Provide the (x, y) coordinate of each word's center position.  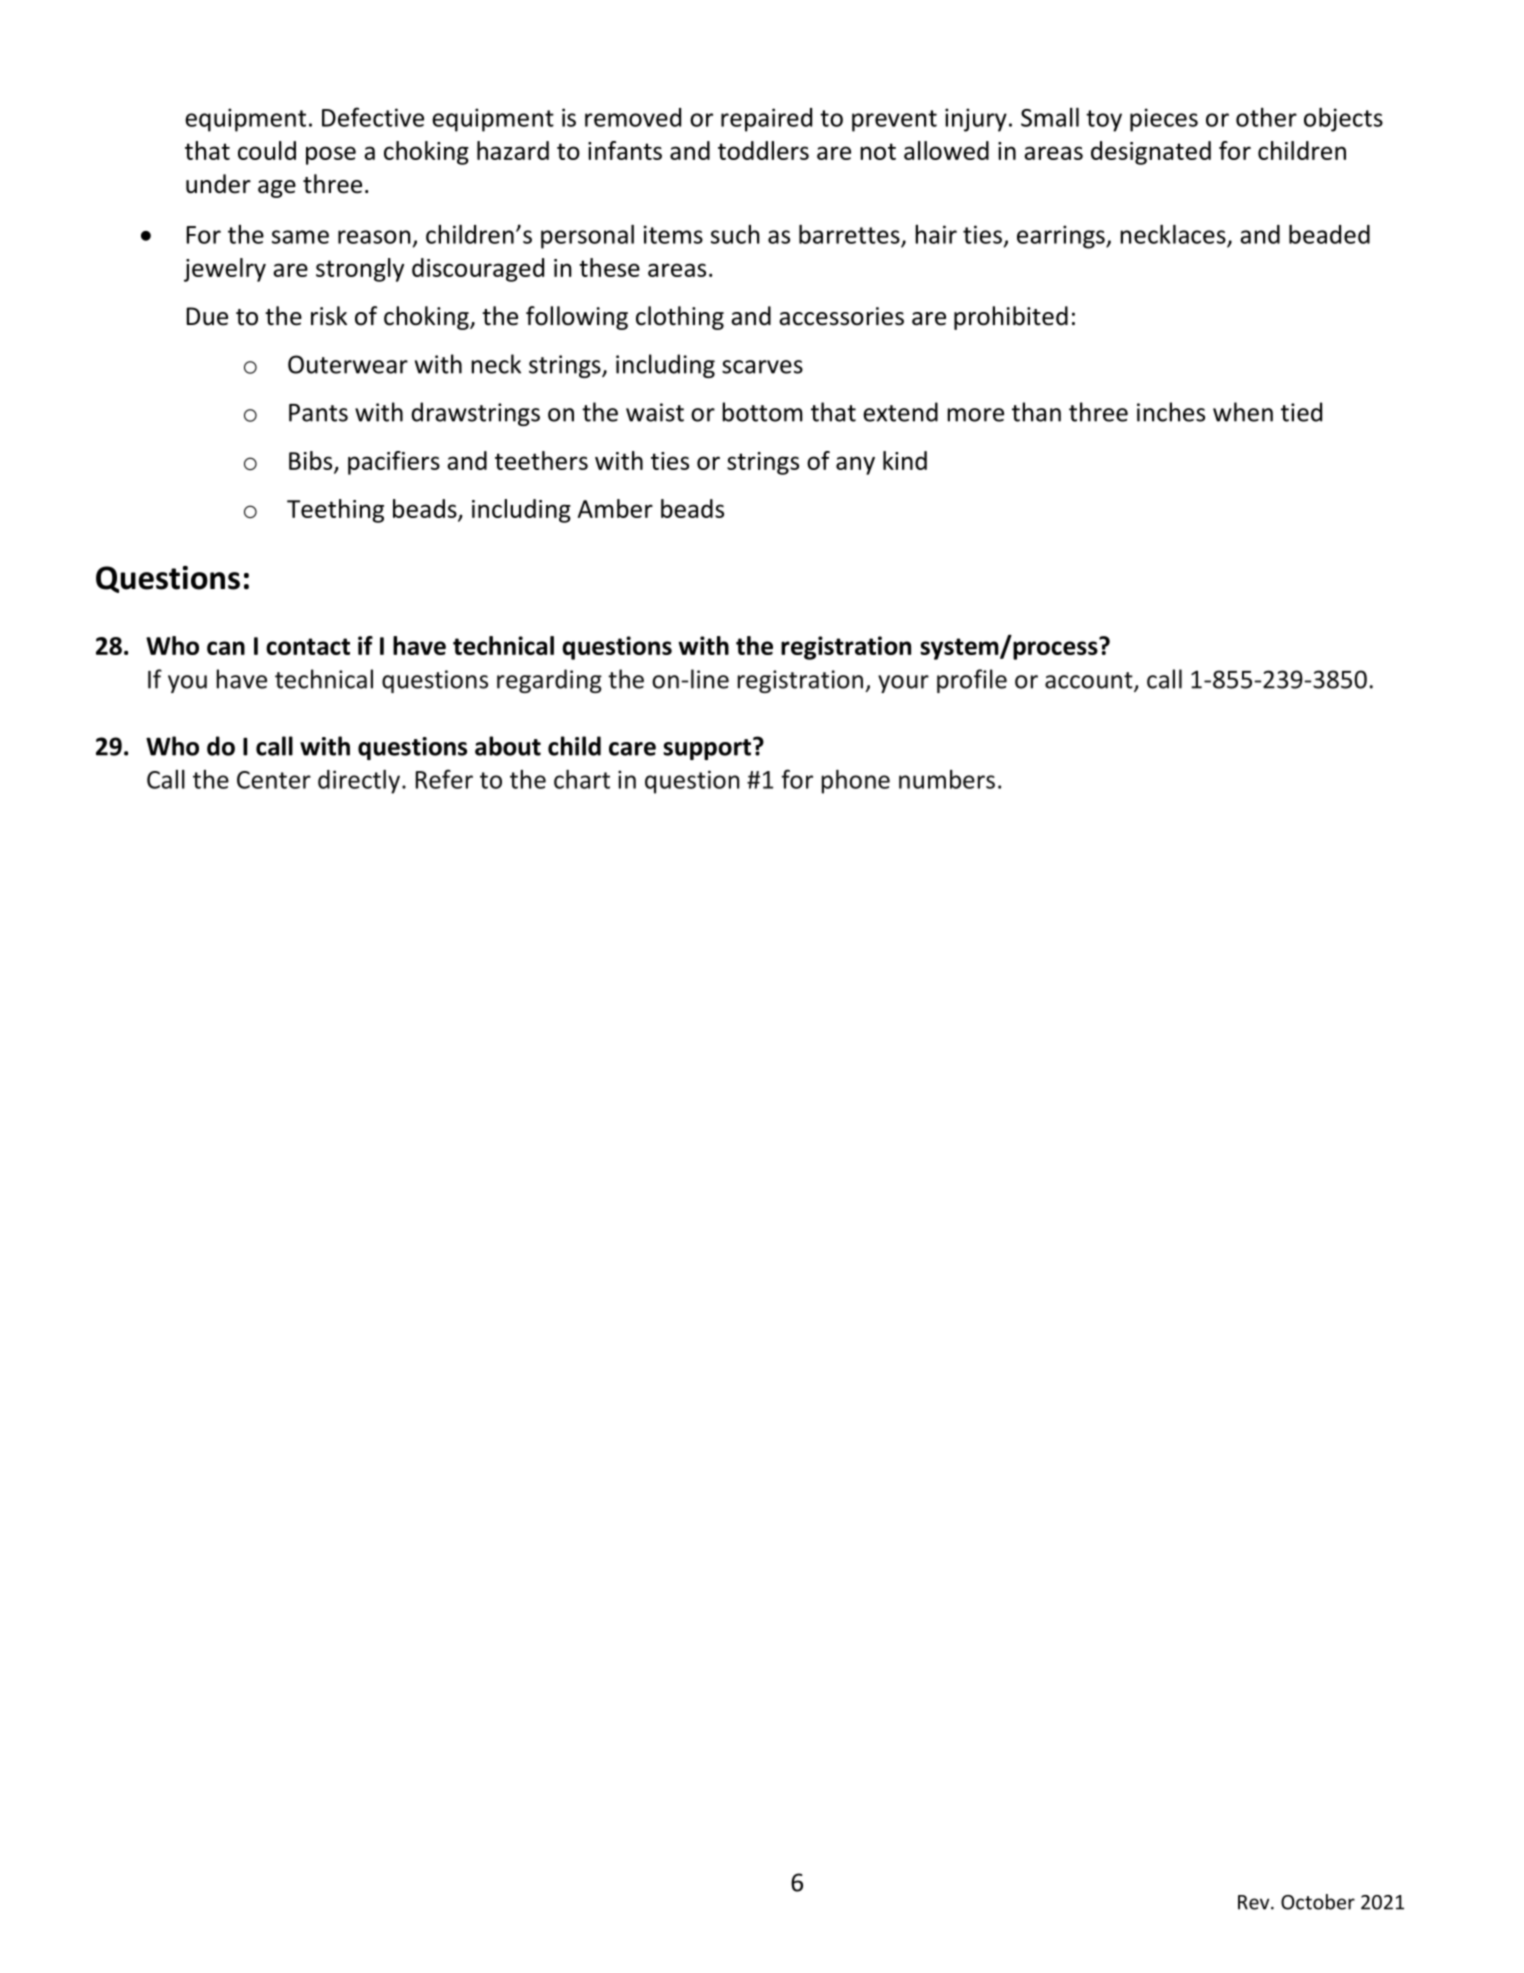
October (1318, 1902)
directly (359, 782)
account (1090, 681)
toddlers (763, 150)
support (708, 748)
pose (331, 155)
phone (855, 782)
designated (1151, 153)
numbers (947, 779)
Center (274, 780)
